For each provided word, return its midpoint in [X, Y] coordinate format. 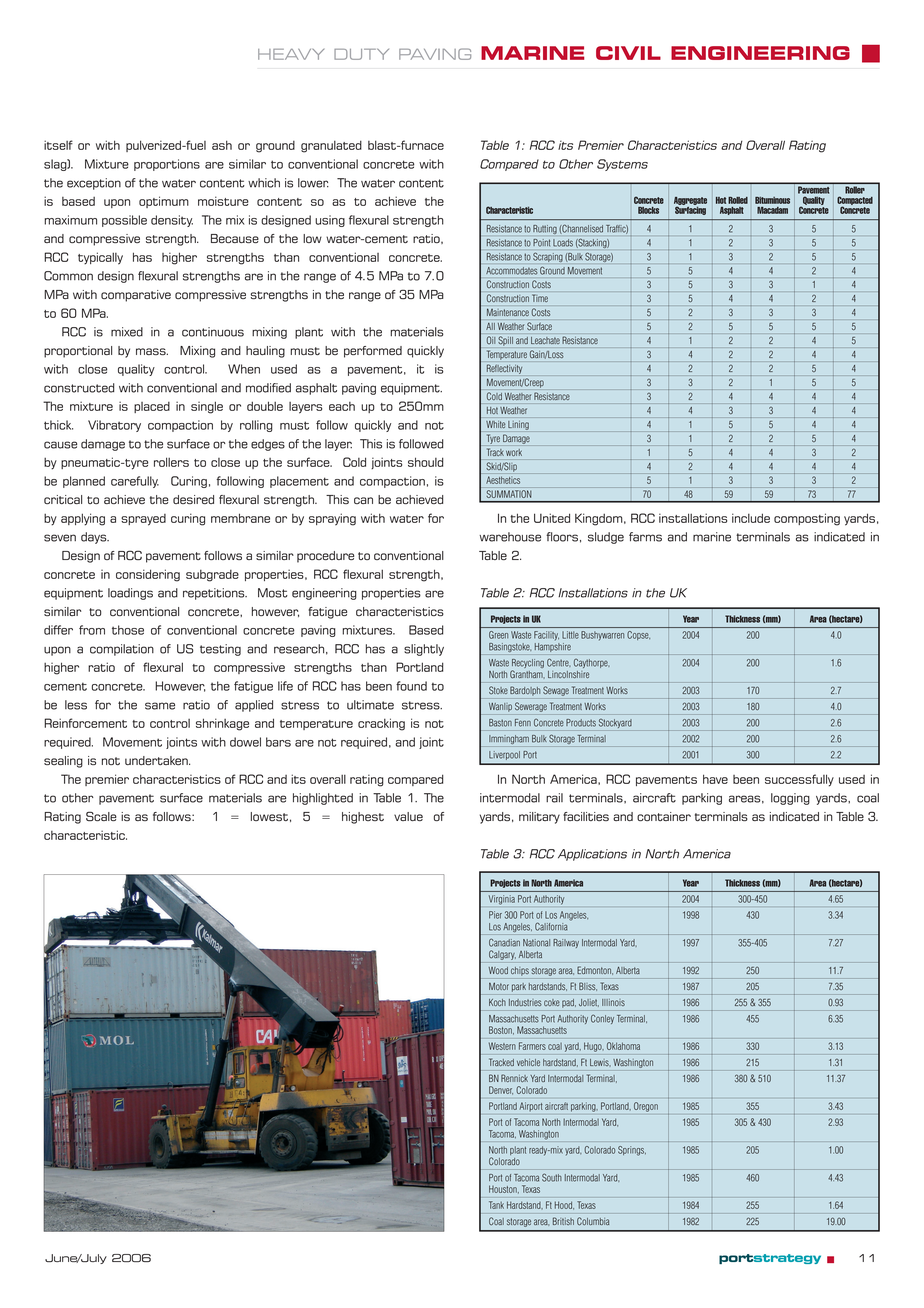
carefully [135, 482]
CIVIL [628, 53]
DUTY [361, 54]
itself [58, 145]
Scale [101, 816]
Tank [496, 1205]
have [715, 779]
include [751, 518]
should [426, 462]
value [408, 816]
